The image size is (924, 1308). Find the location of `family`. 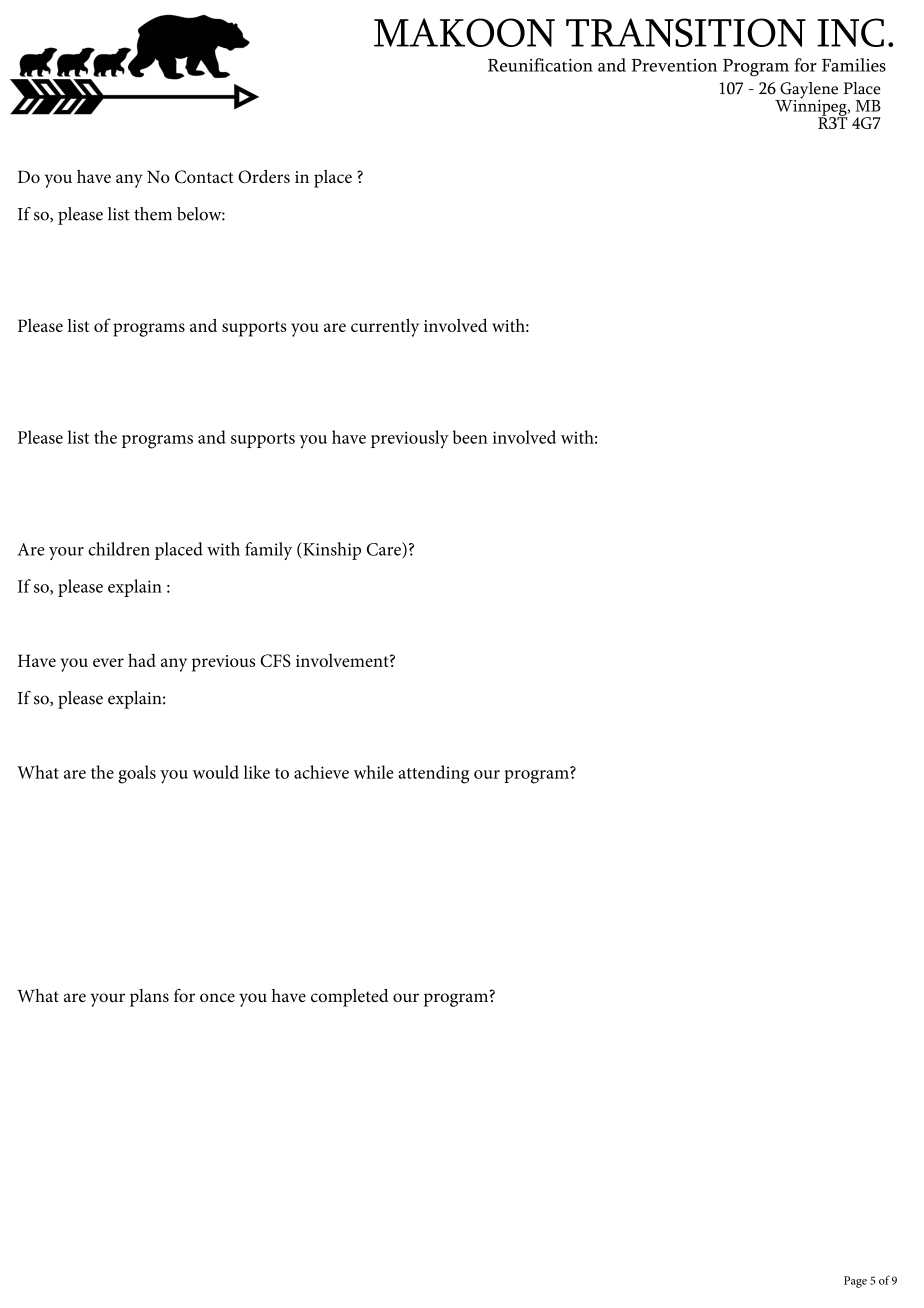

family is located at coordinates (268, 551).
